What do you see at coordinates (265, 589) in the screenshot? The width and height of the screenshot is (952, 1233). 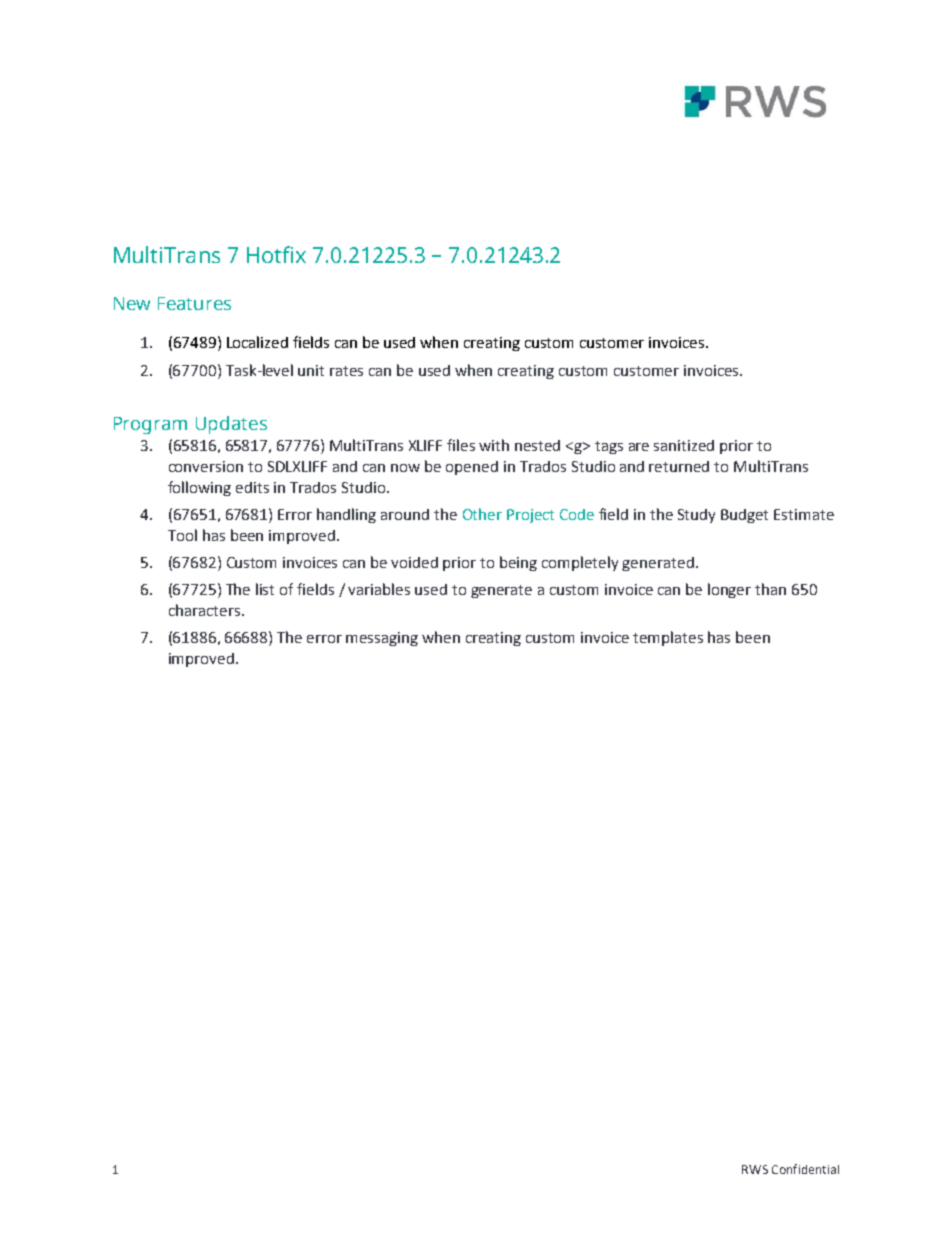 I see `list` at bounding box center [265, 589].
